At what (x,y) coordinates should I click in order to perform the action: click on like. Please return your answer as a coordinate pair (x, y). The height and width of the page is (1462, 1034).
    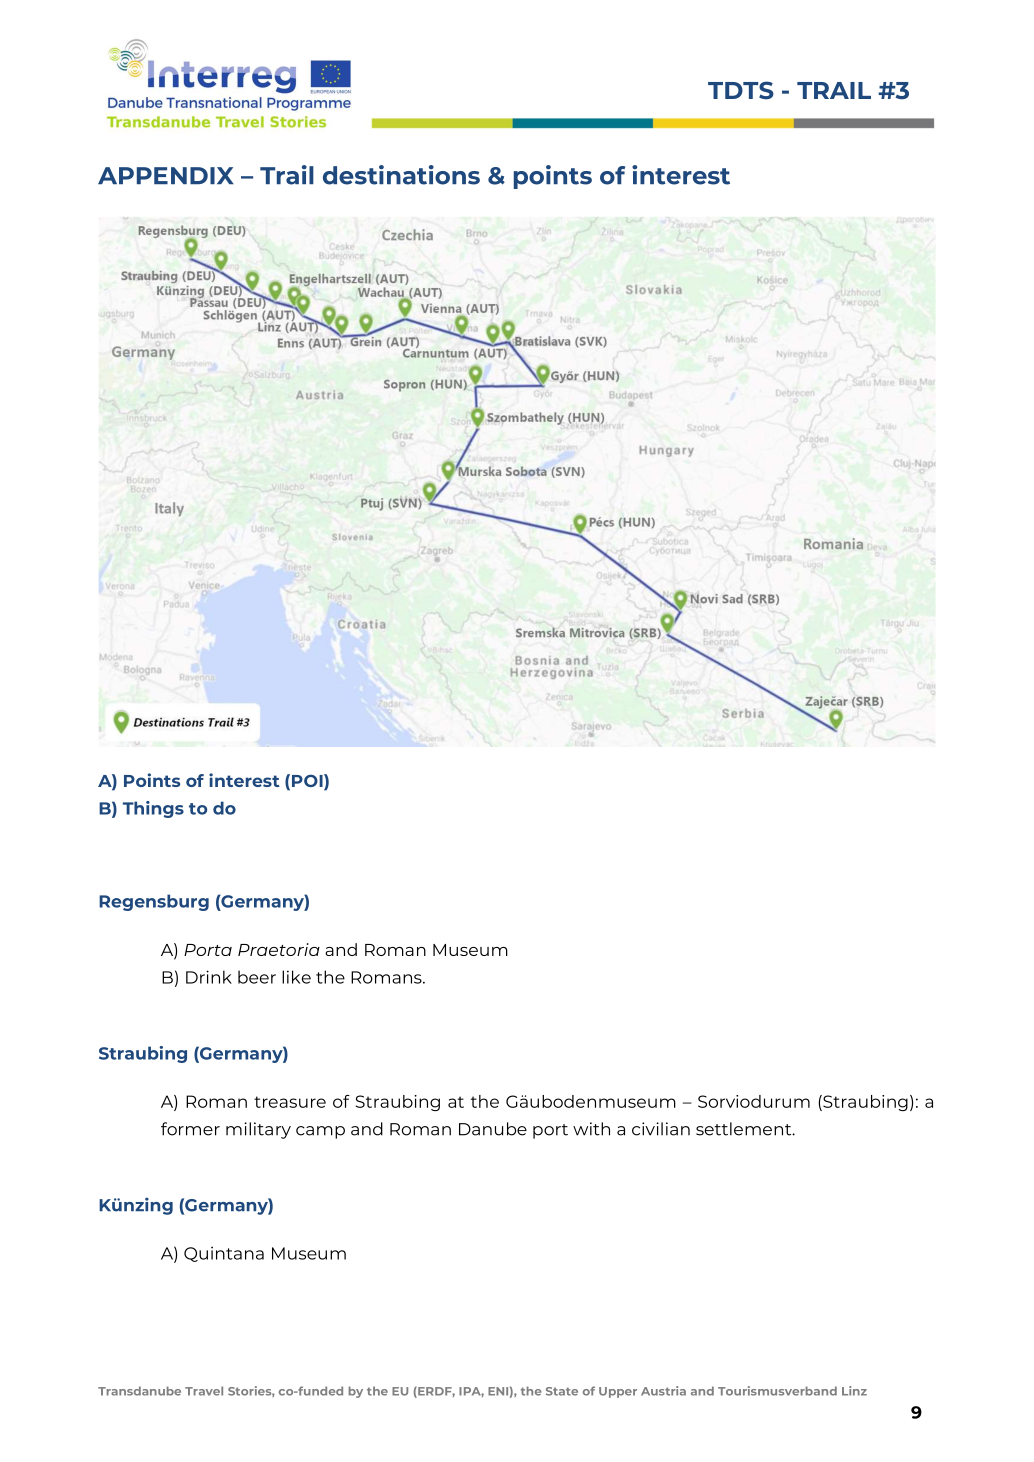
    Looking at the image, I should click on (296, 977).
